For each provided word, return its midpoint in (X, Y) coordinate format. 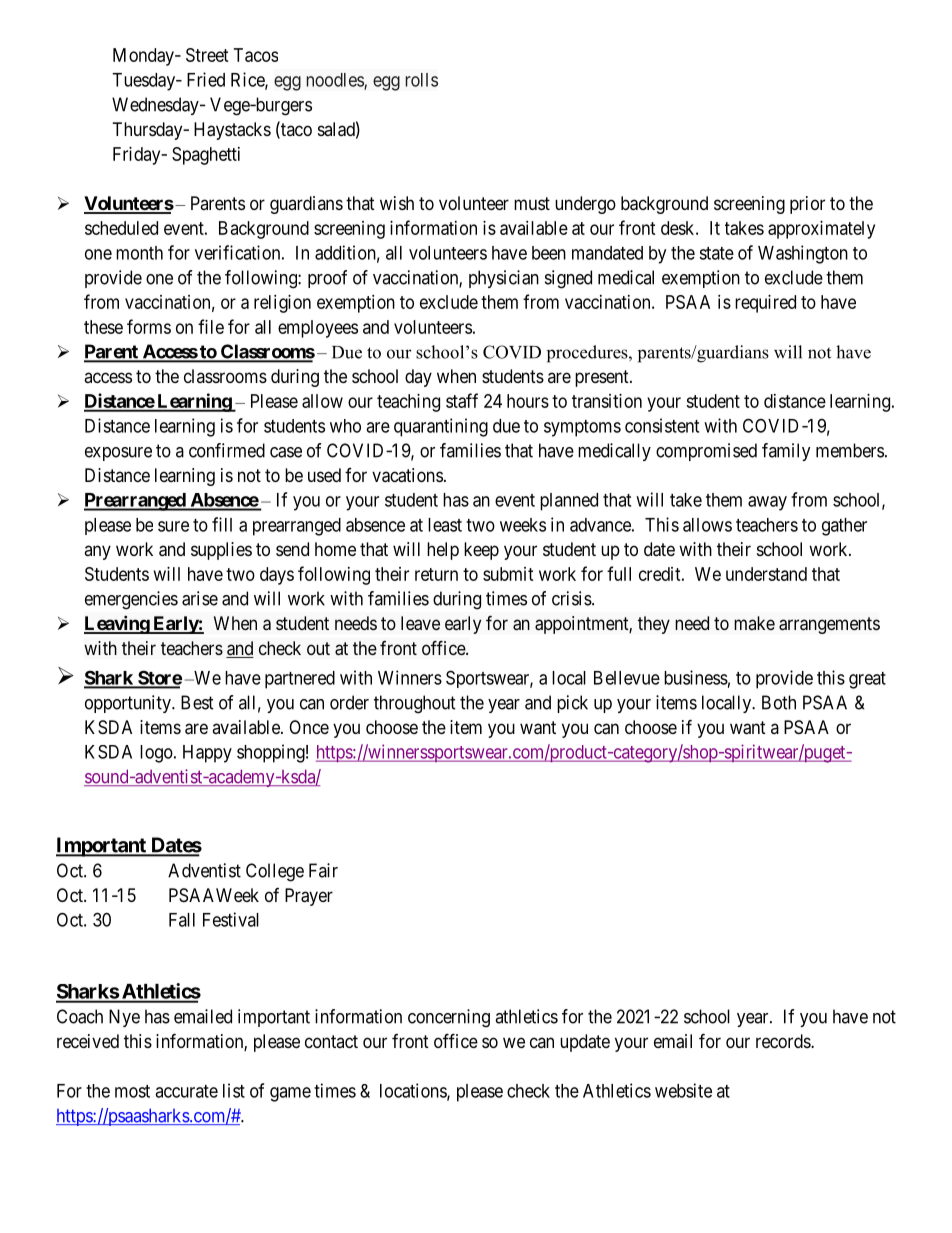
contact (331, 1041)
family (786, 452)
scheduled (121, 228)
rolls (422, 80)
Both (779, 702)
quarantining (441, 427)
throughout (415, 704)
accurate (186, 1091)
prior (807, 205)
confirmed (227, 450)
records (784, 1041)
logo (156, 754)
